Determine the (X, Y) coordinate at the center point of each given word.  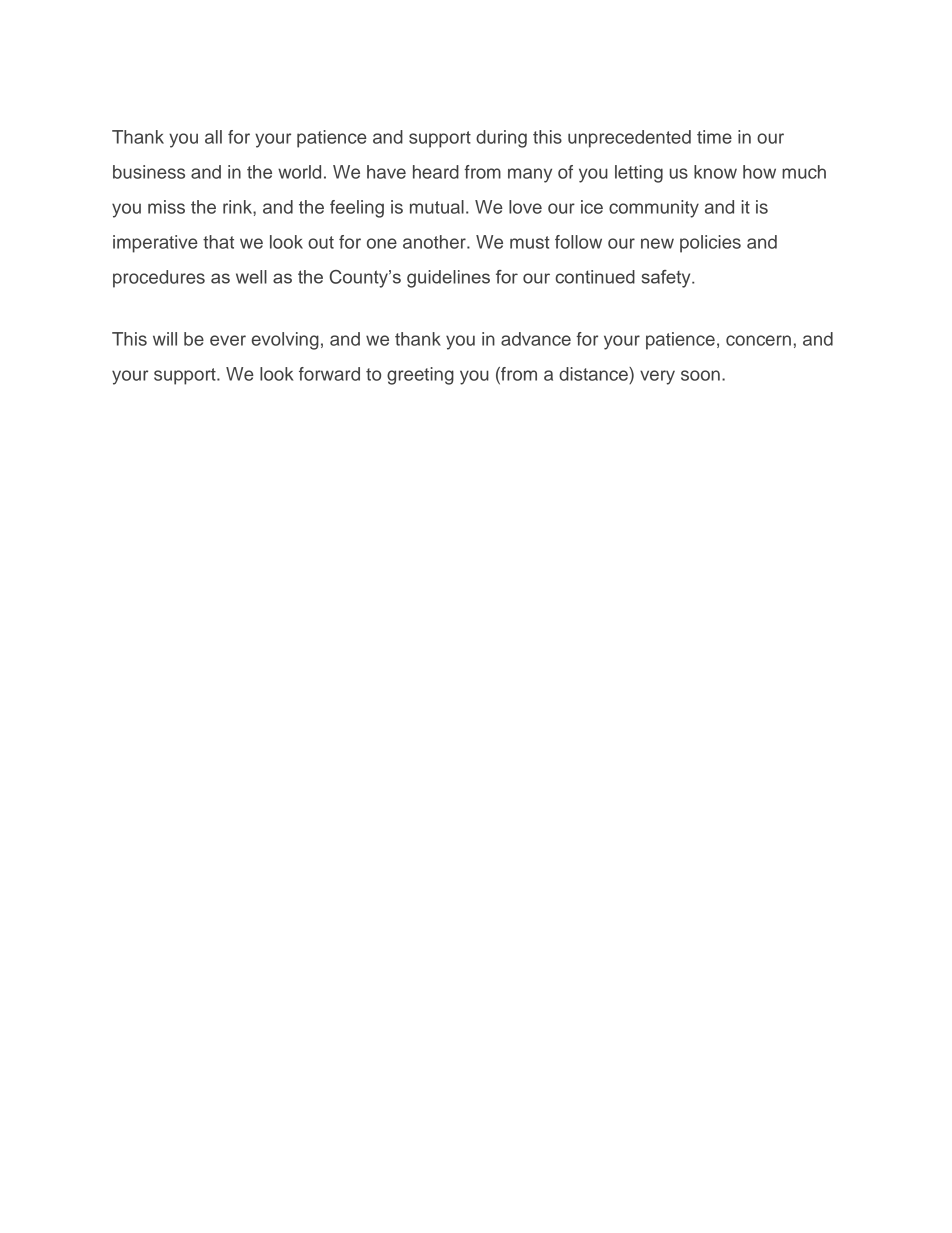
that (218, 242)
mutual (437, 207)
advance (536, 339)
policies (710, 244)
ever (228, 340)
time (714, 137)
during (501, 139)
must (530, 242)
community (654, 209)
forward (329, 374)
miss (166, 207)
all (213, 137)
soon (700, 375)
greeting (420, 376)
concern (758, 340)
